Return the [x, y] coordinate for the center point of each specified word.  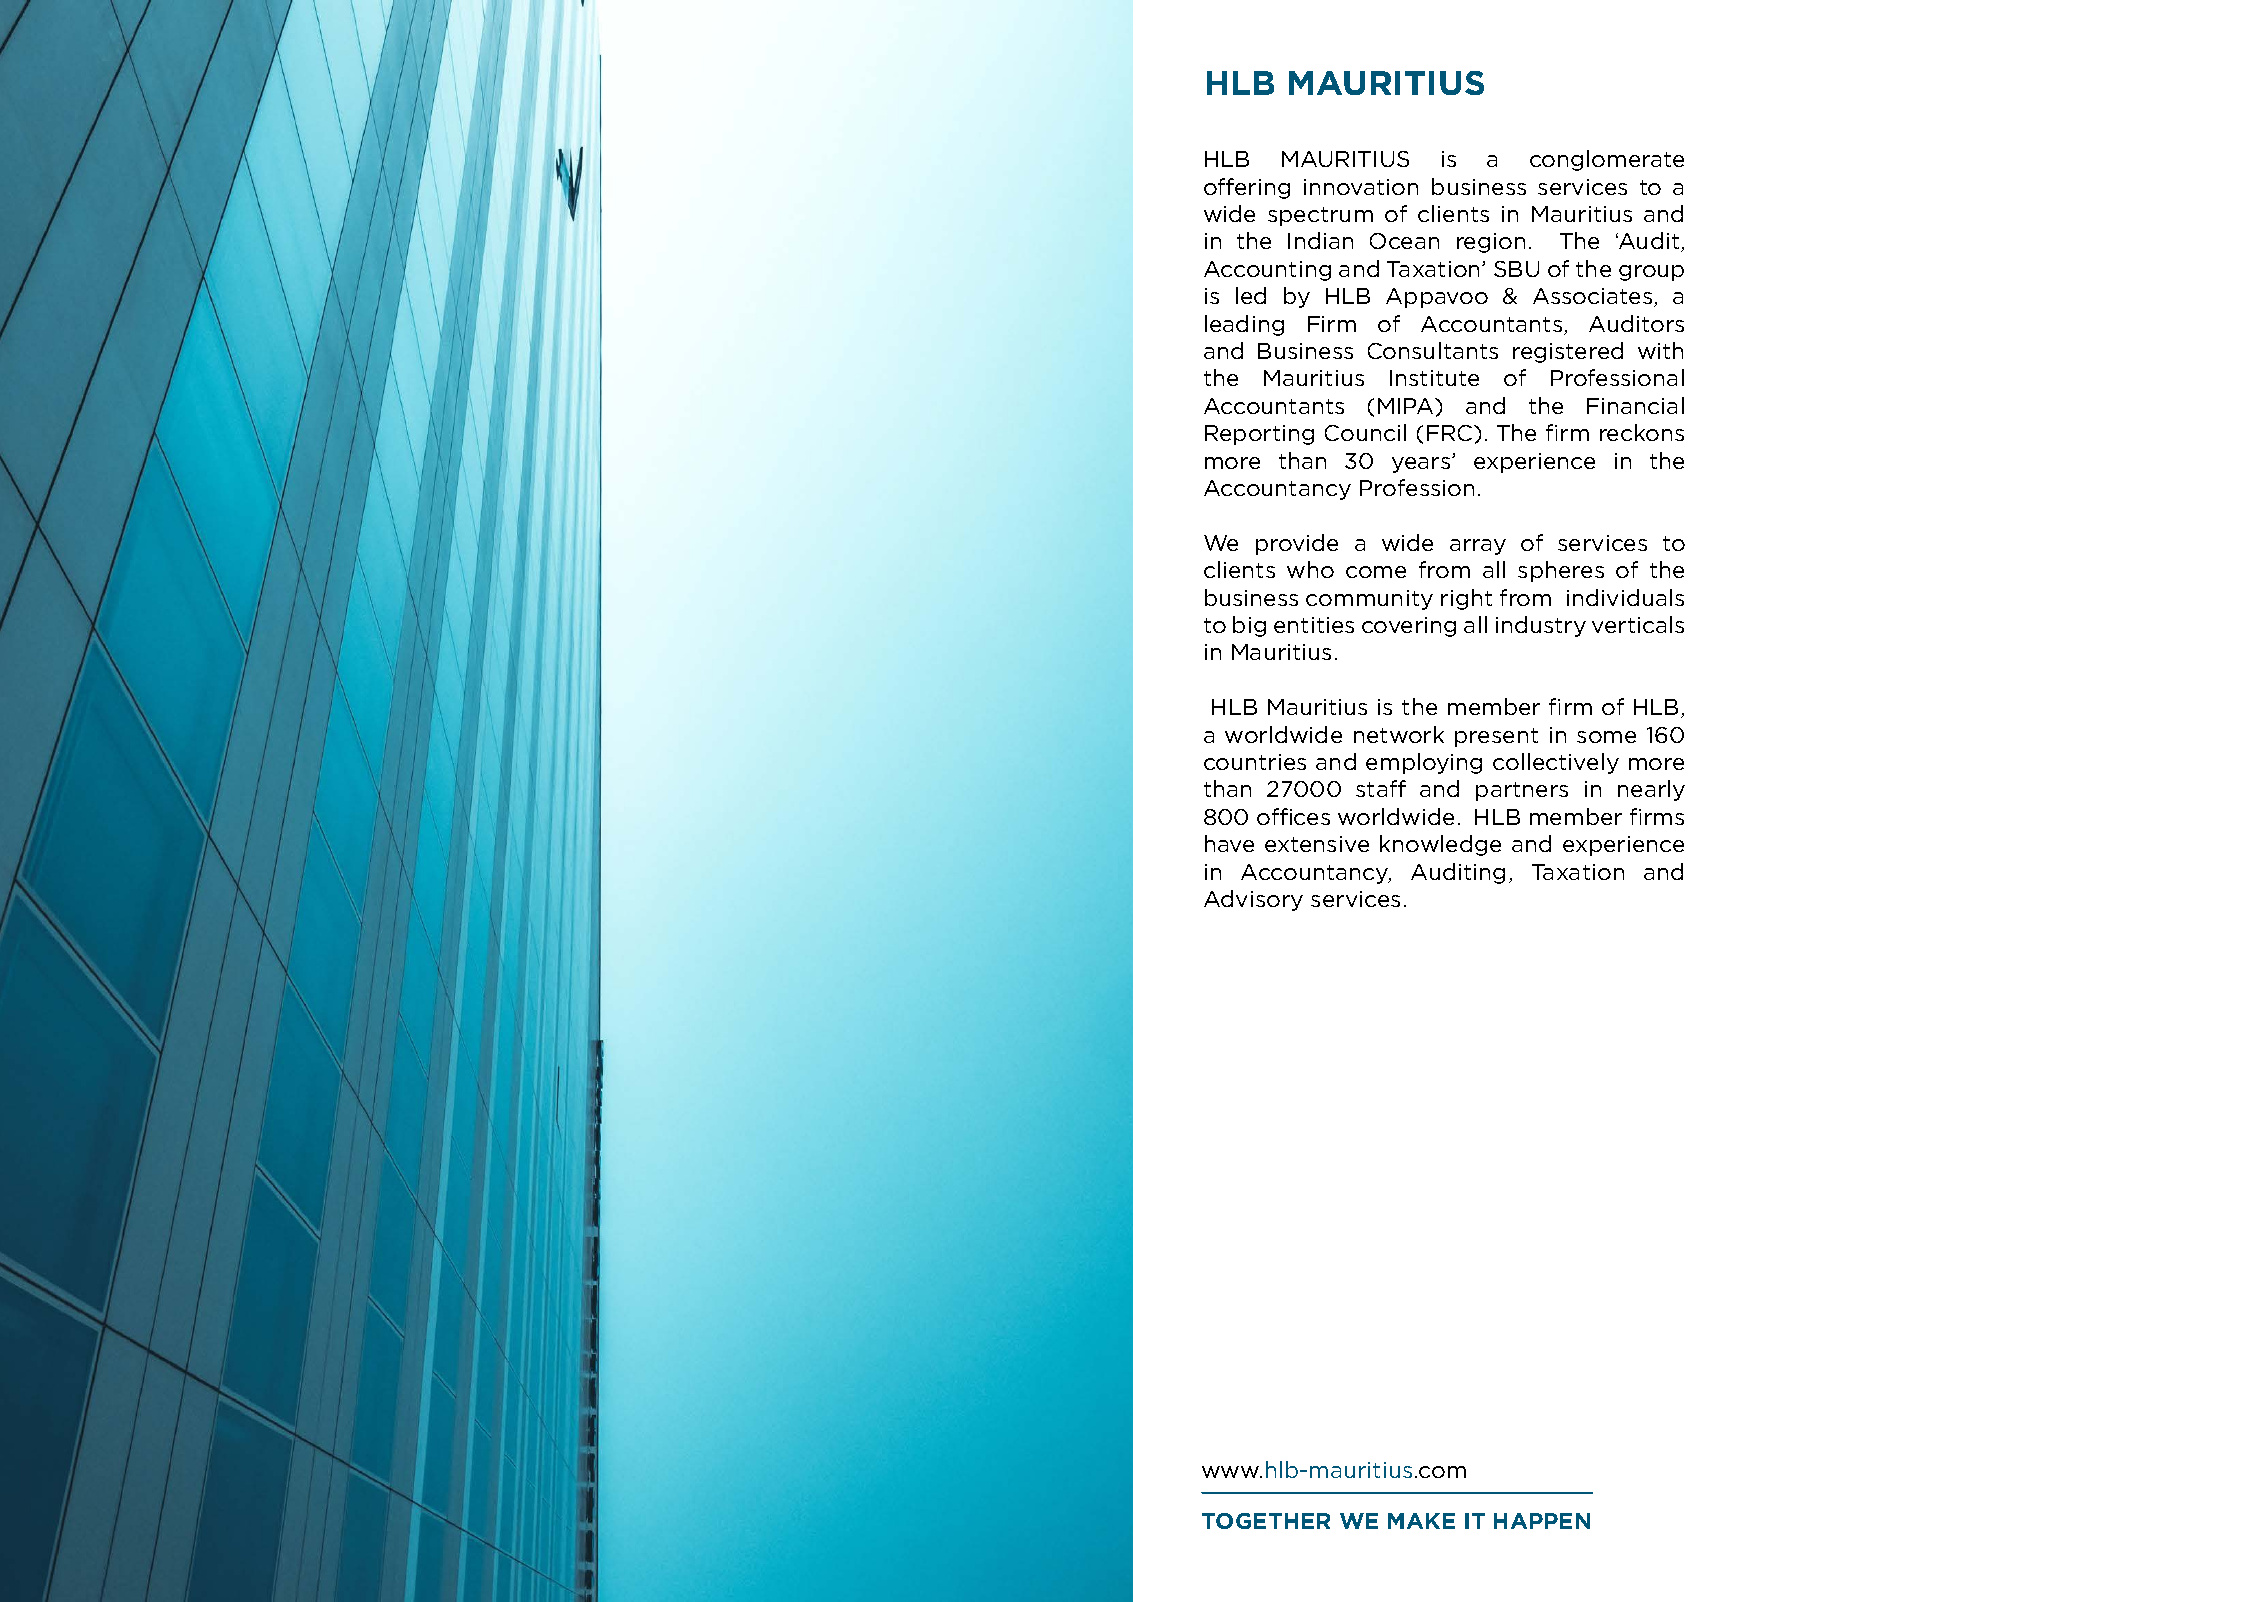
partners [1522, 791]
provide [1297, 544]
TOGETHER [1266, 1521]
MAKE [1421, 1521]
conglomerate [1607, 160]
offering [1247, 188]
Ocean [1404, 241]
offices [1293, 816]
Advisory [1253, 900]
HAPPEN [1542, 1521]
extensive [1317, 844]
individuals [1625, 597]
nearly [1651, 790]
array [1478, 547]
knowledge [1440, 845]
